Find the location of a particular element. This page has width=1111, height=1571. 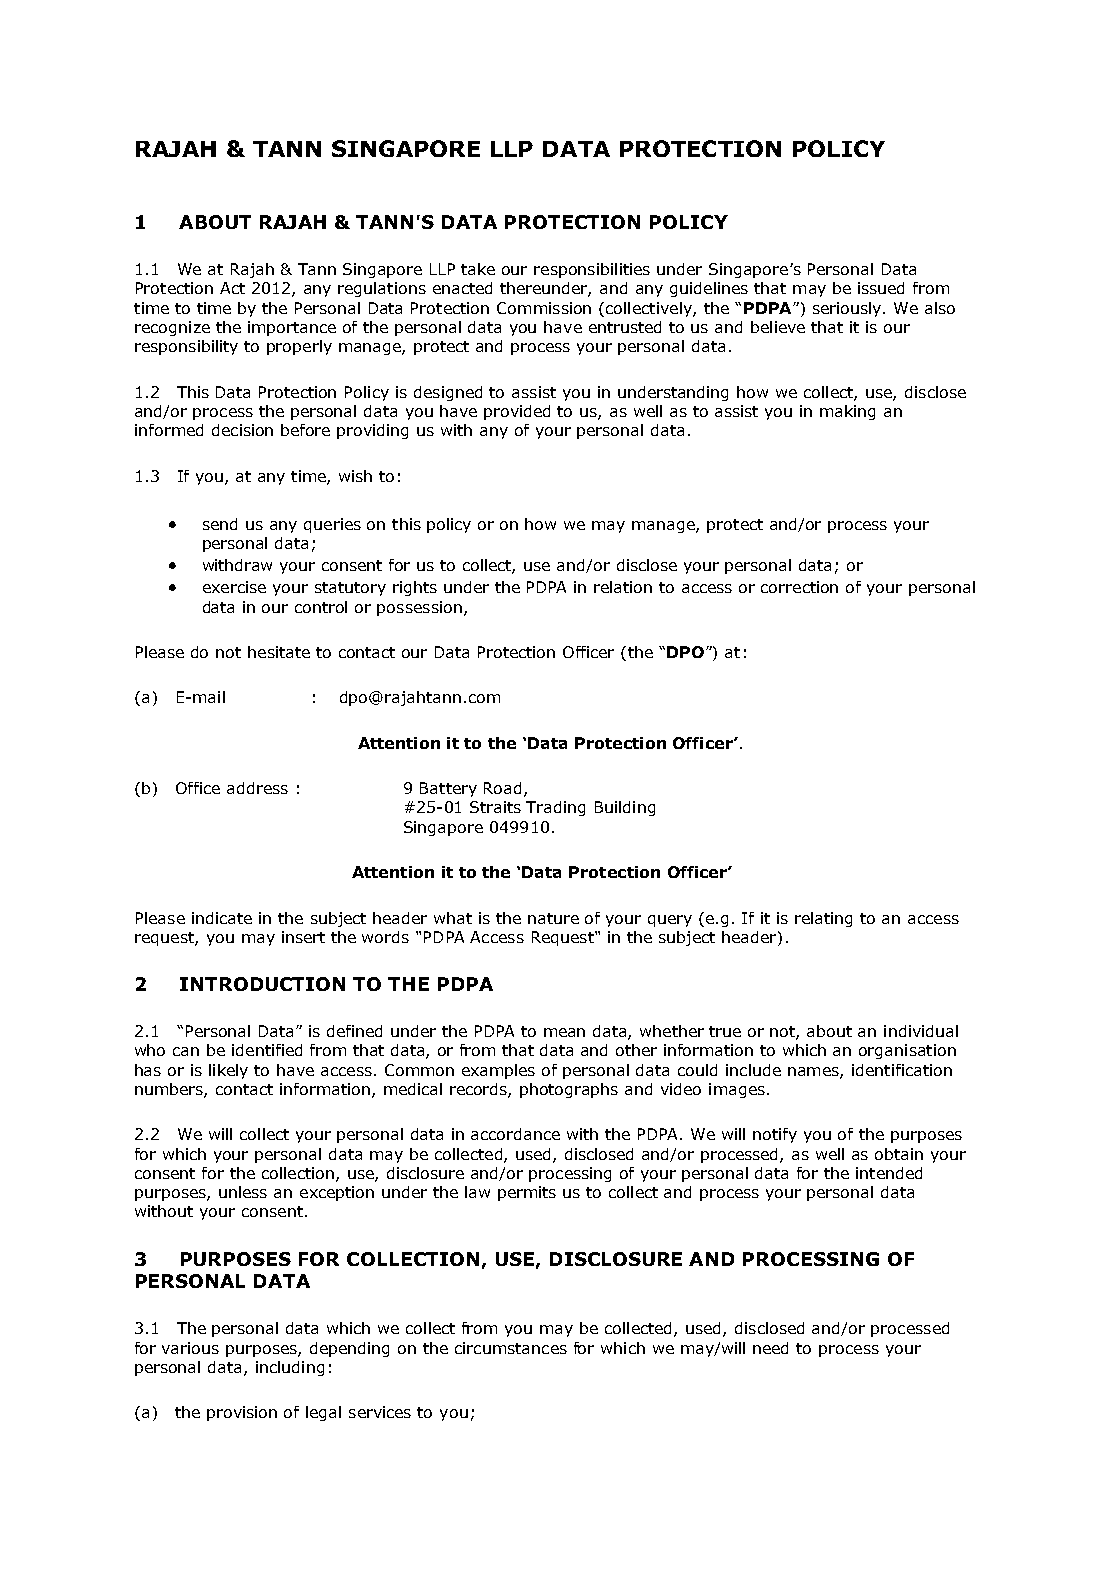

provision is located at coordinates (242, 1413).
